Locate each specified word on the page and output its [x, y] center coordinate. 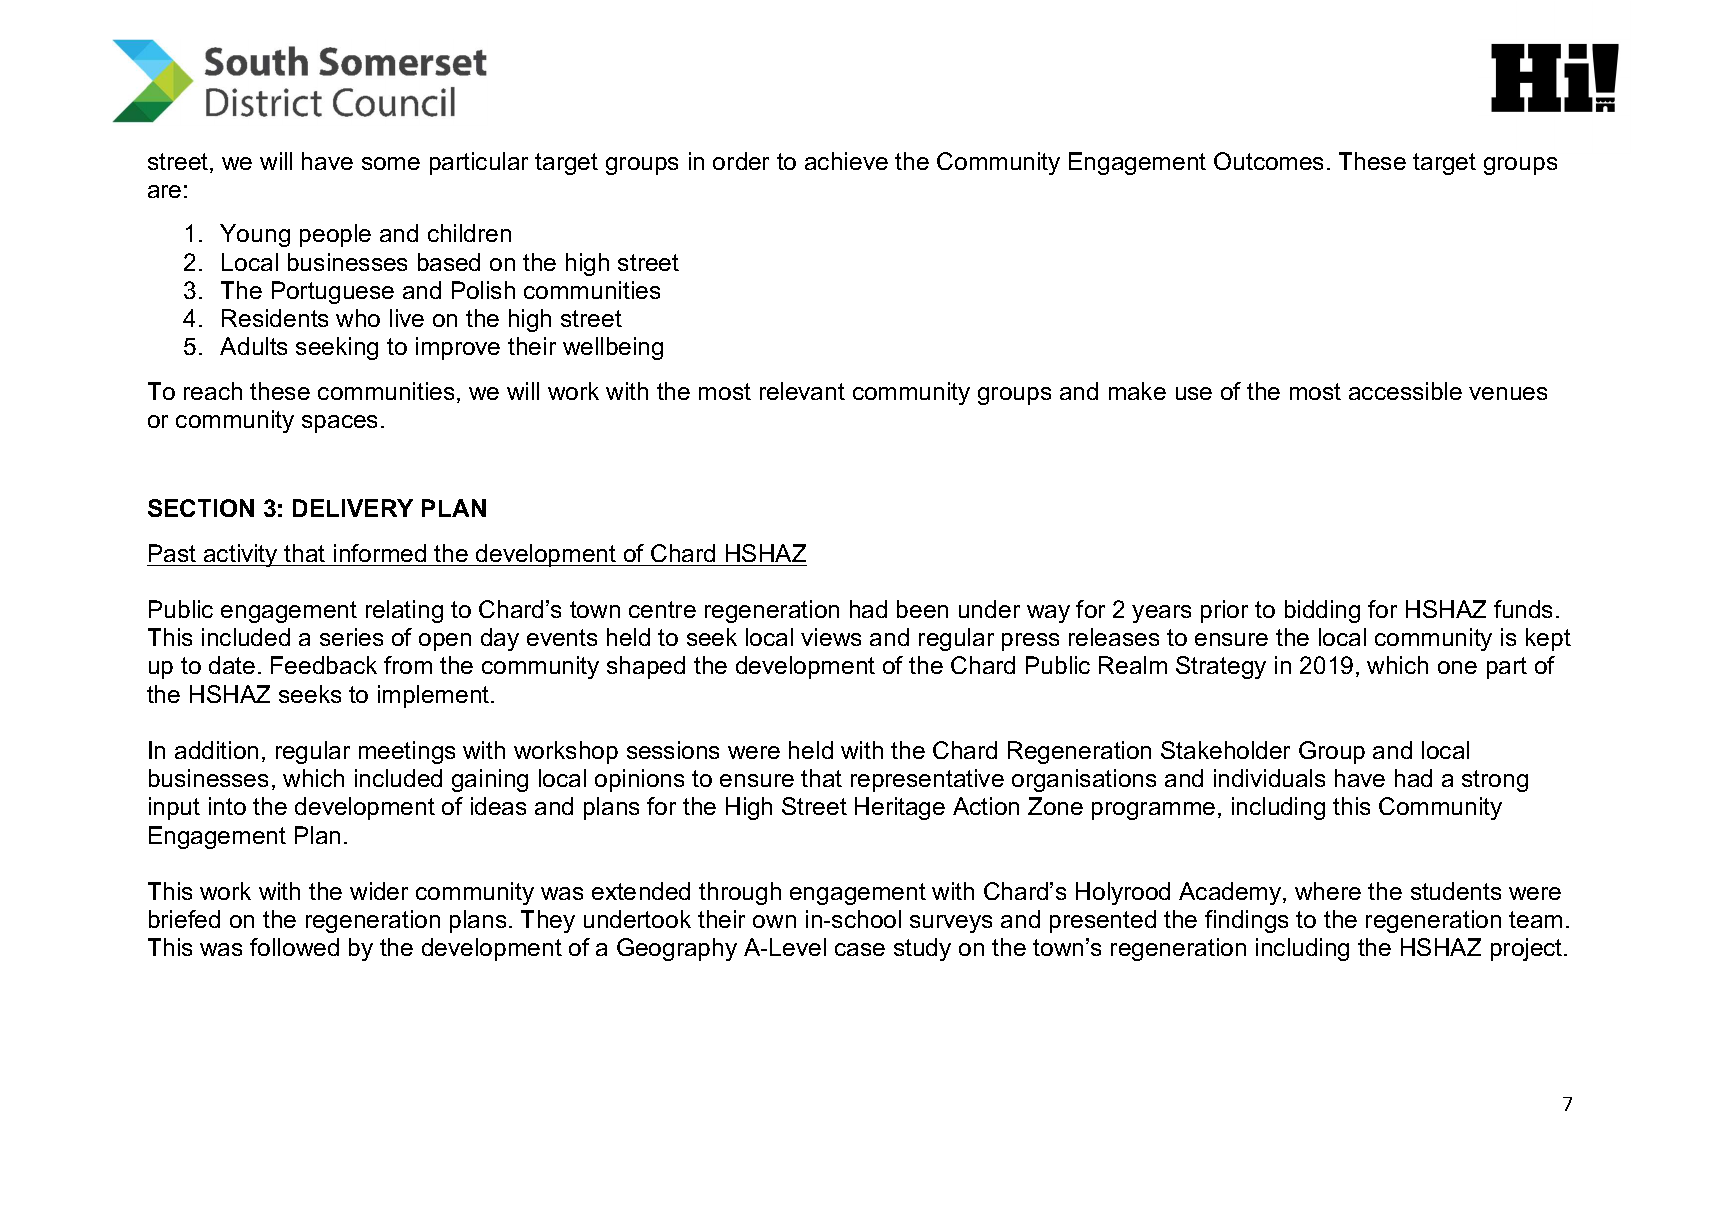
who [358, 318]
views [831, 637]
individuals [1269, 778]
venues [1508, 393]
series [351, 637]
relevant [802, 391]
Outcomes [1268, 161]
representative [927, 780]
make [1137, 391]
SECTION [201, 508]
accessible [1405, 391]
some [391, 163]
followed [294, 947]
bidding [1322, 611]
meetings [407, 752]
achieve [846, 161]
